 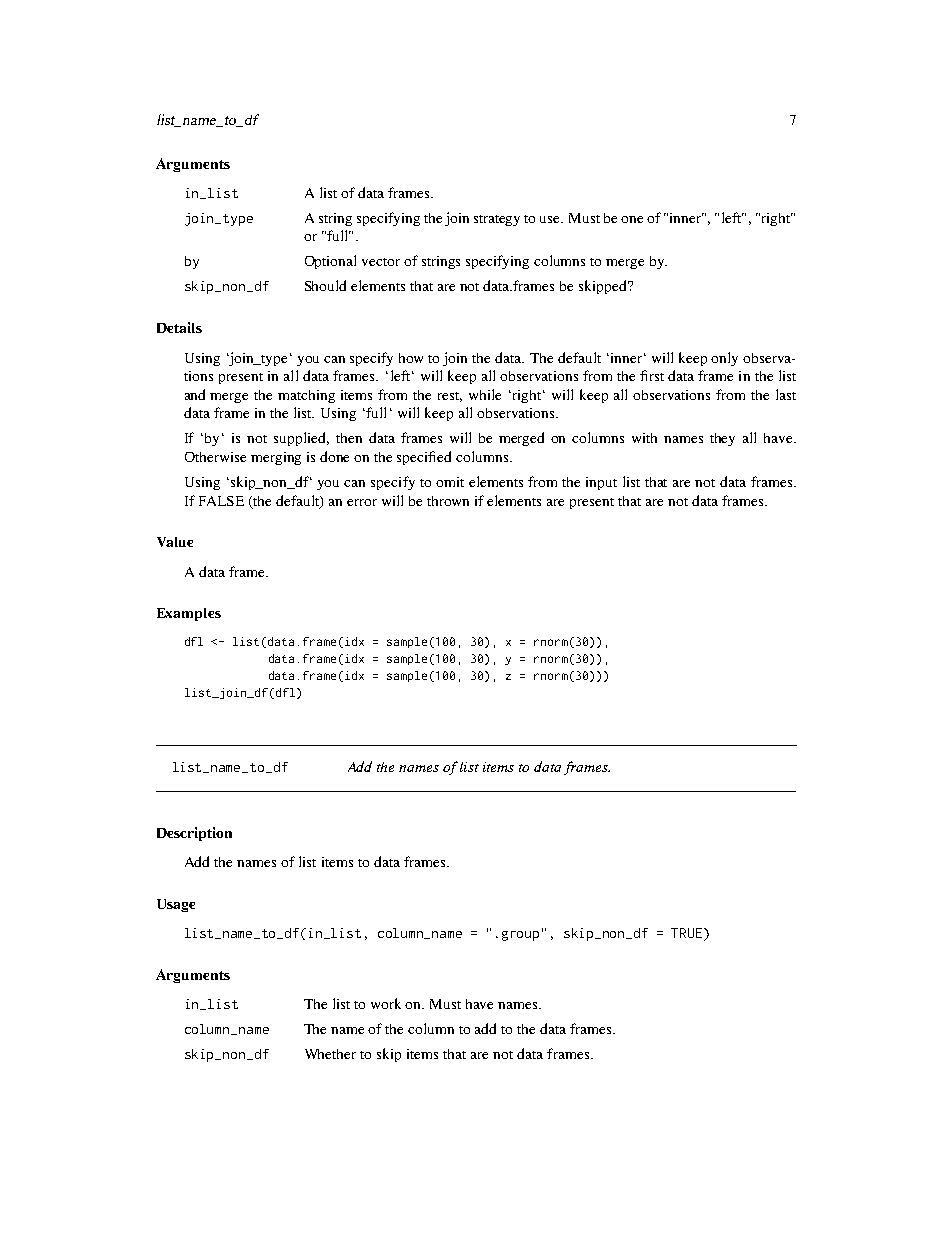 I want to click on TRUE, so click(x=688, y=934).
